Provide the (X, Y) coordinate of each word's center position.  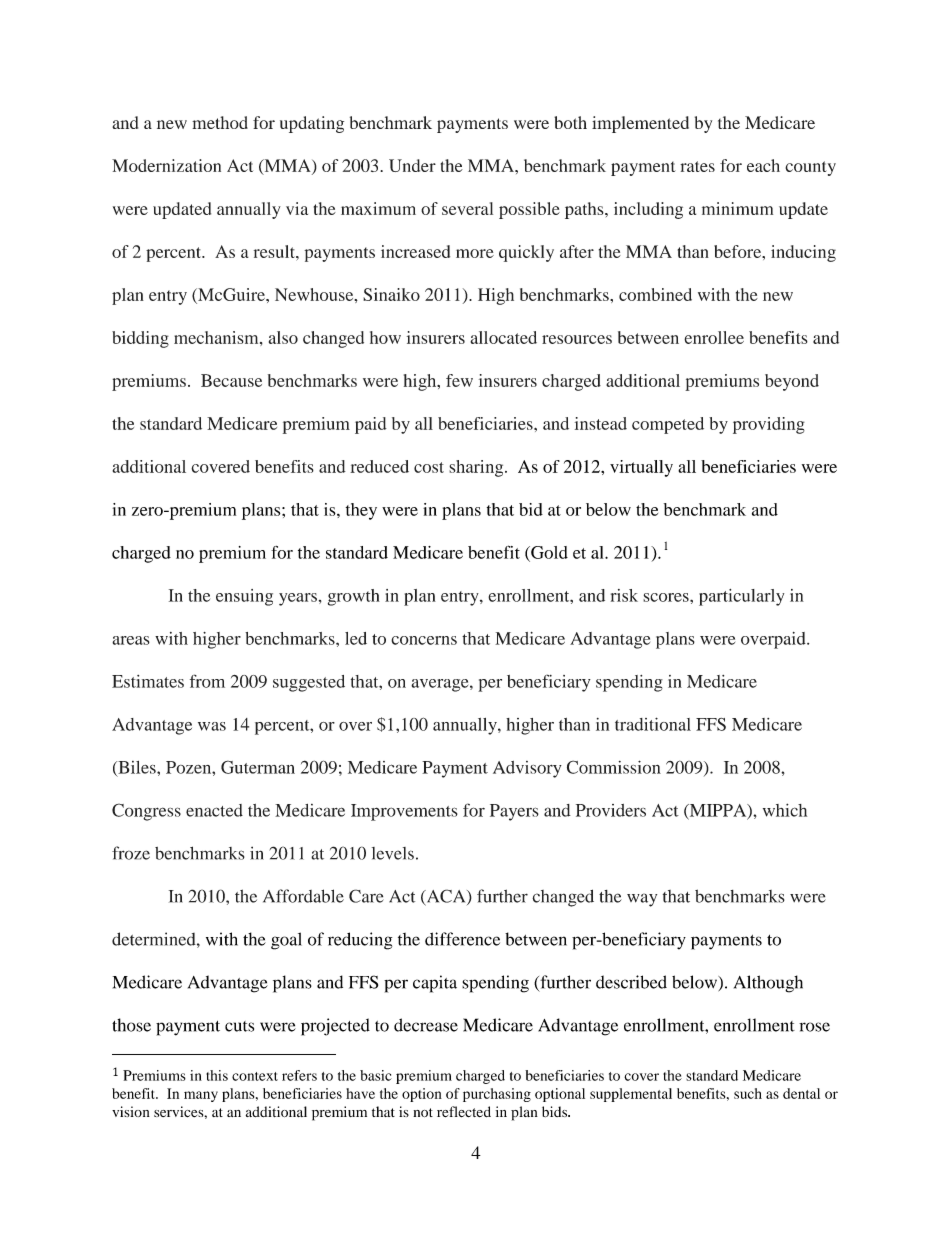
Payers (514, 812)
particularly (741, 597)
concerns (424, 640)
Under (412, 165)
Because (231, 380)
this (217, 1075)
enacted (214, 810)
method (220, 122)
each (763, 165)
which (785, 810)
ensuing (244, 597)
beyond (792, 382)
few (459, 380)
